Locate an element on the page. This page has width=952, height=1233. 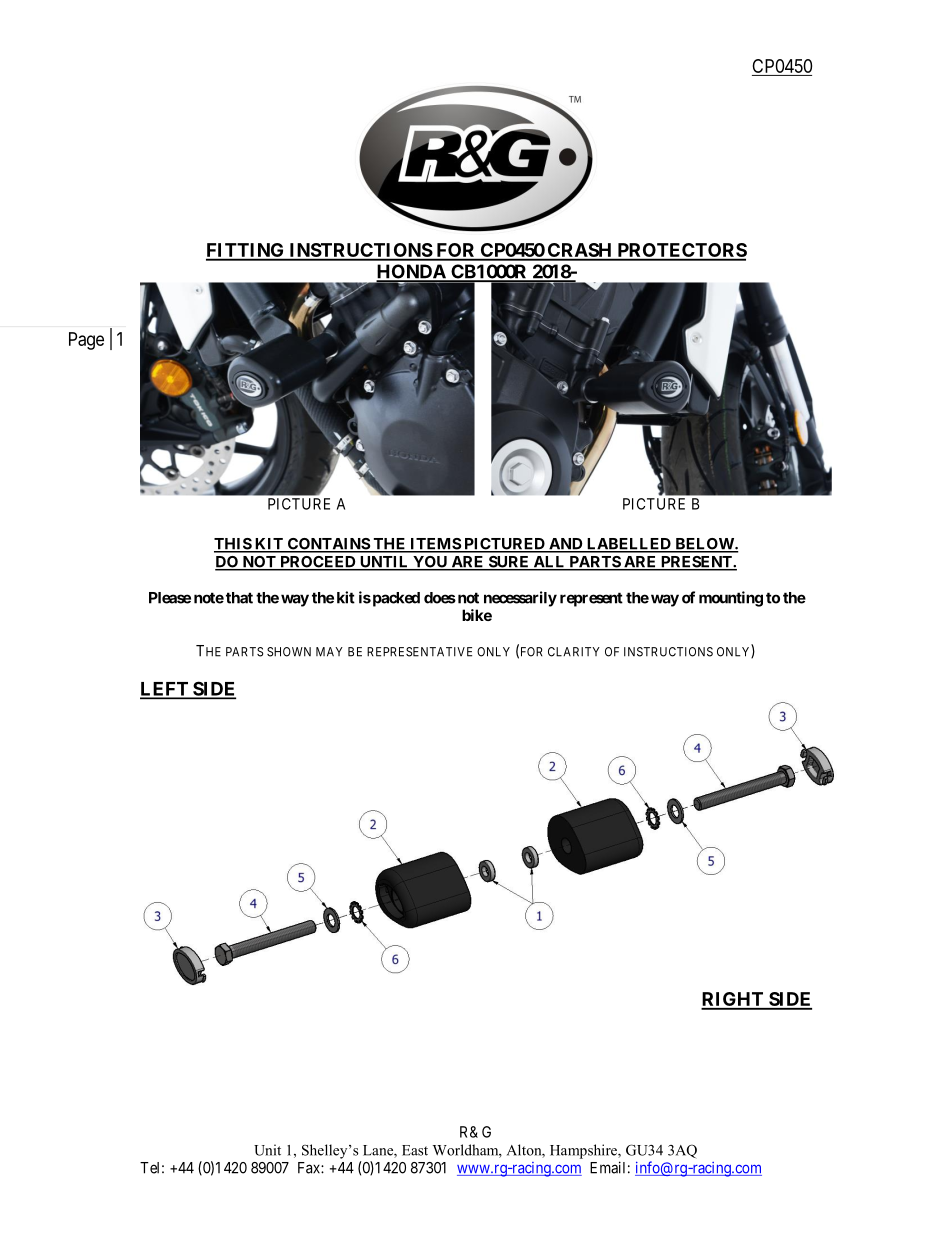
LEFT is located at coordinates (165, 690).
